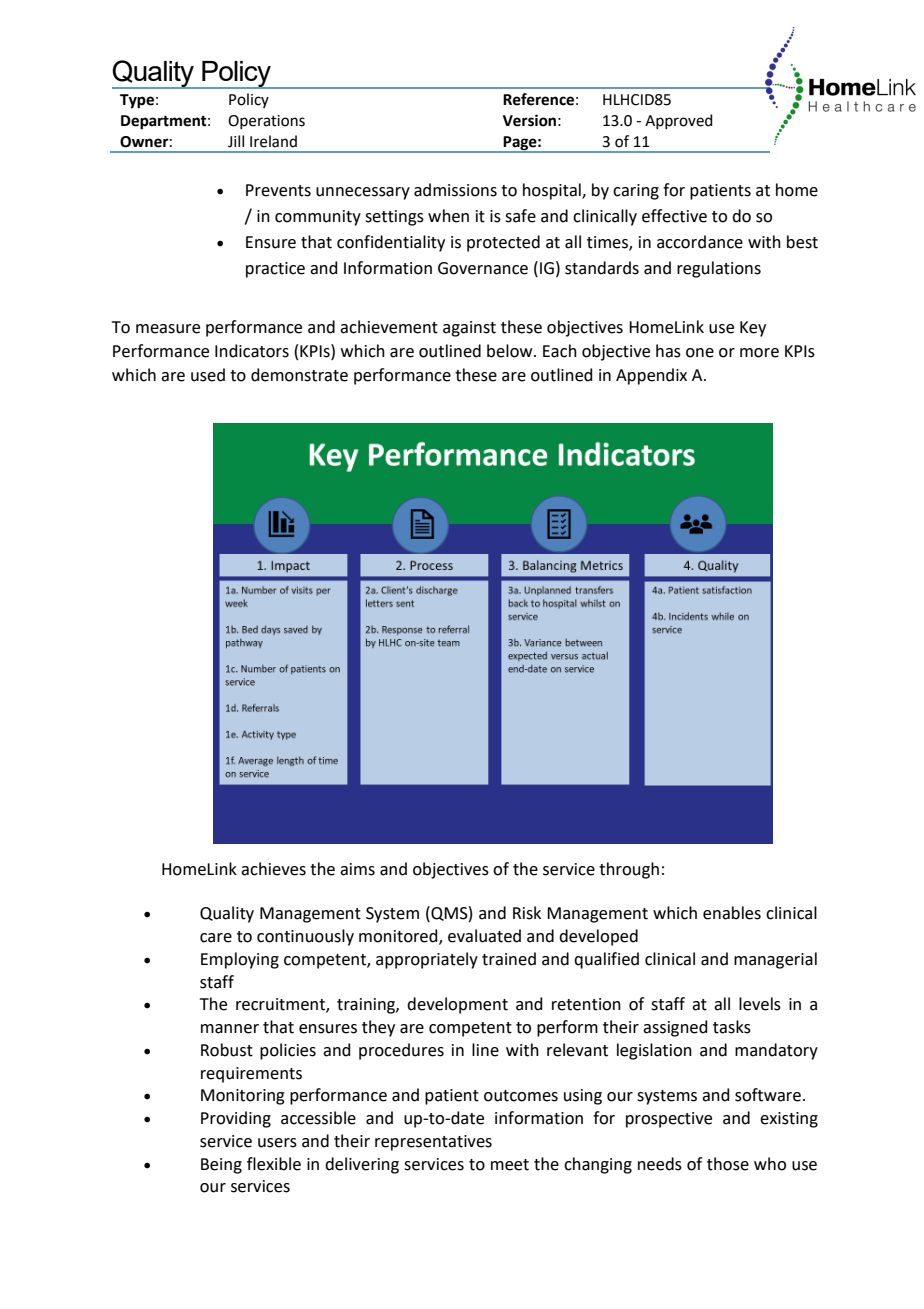 The image size is (924, 1309). What do you see at coordinates (236, 141) in the screenshot?
I see `Jill` at bounding box center [236, 141].
